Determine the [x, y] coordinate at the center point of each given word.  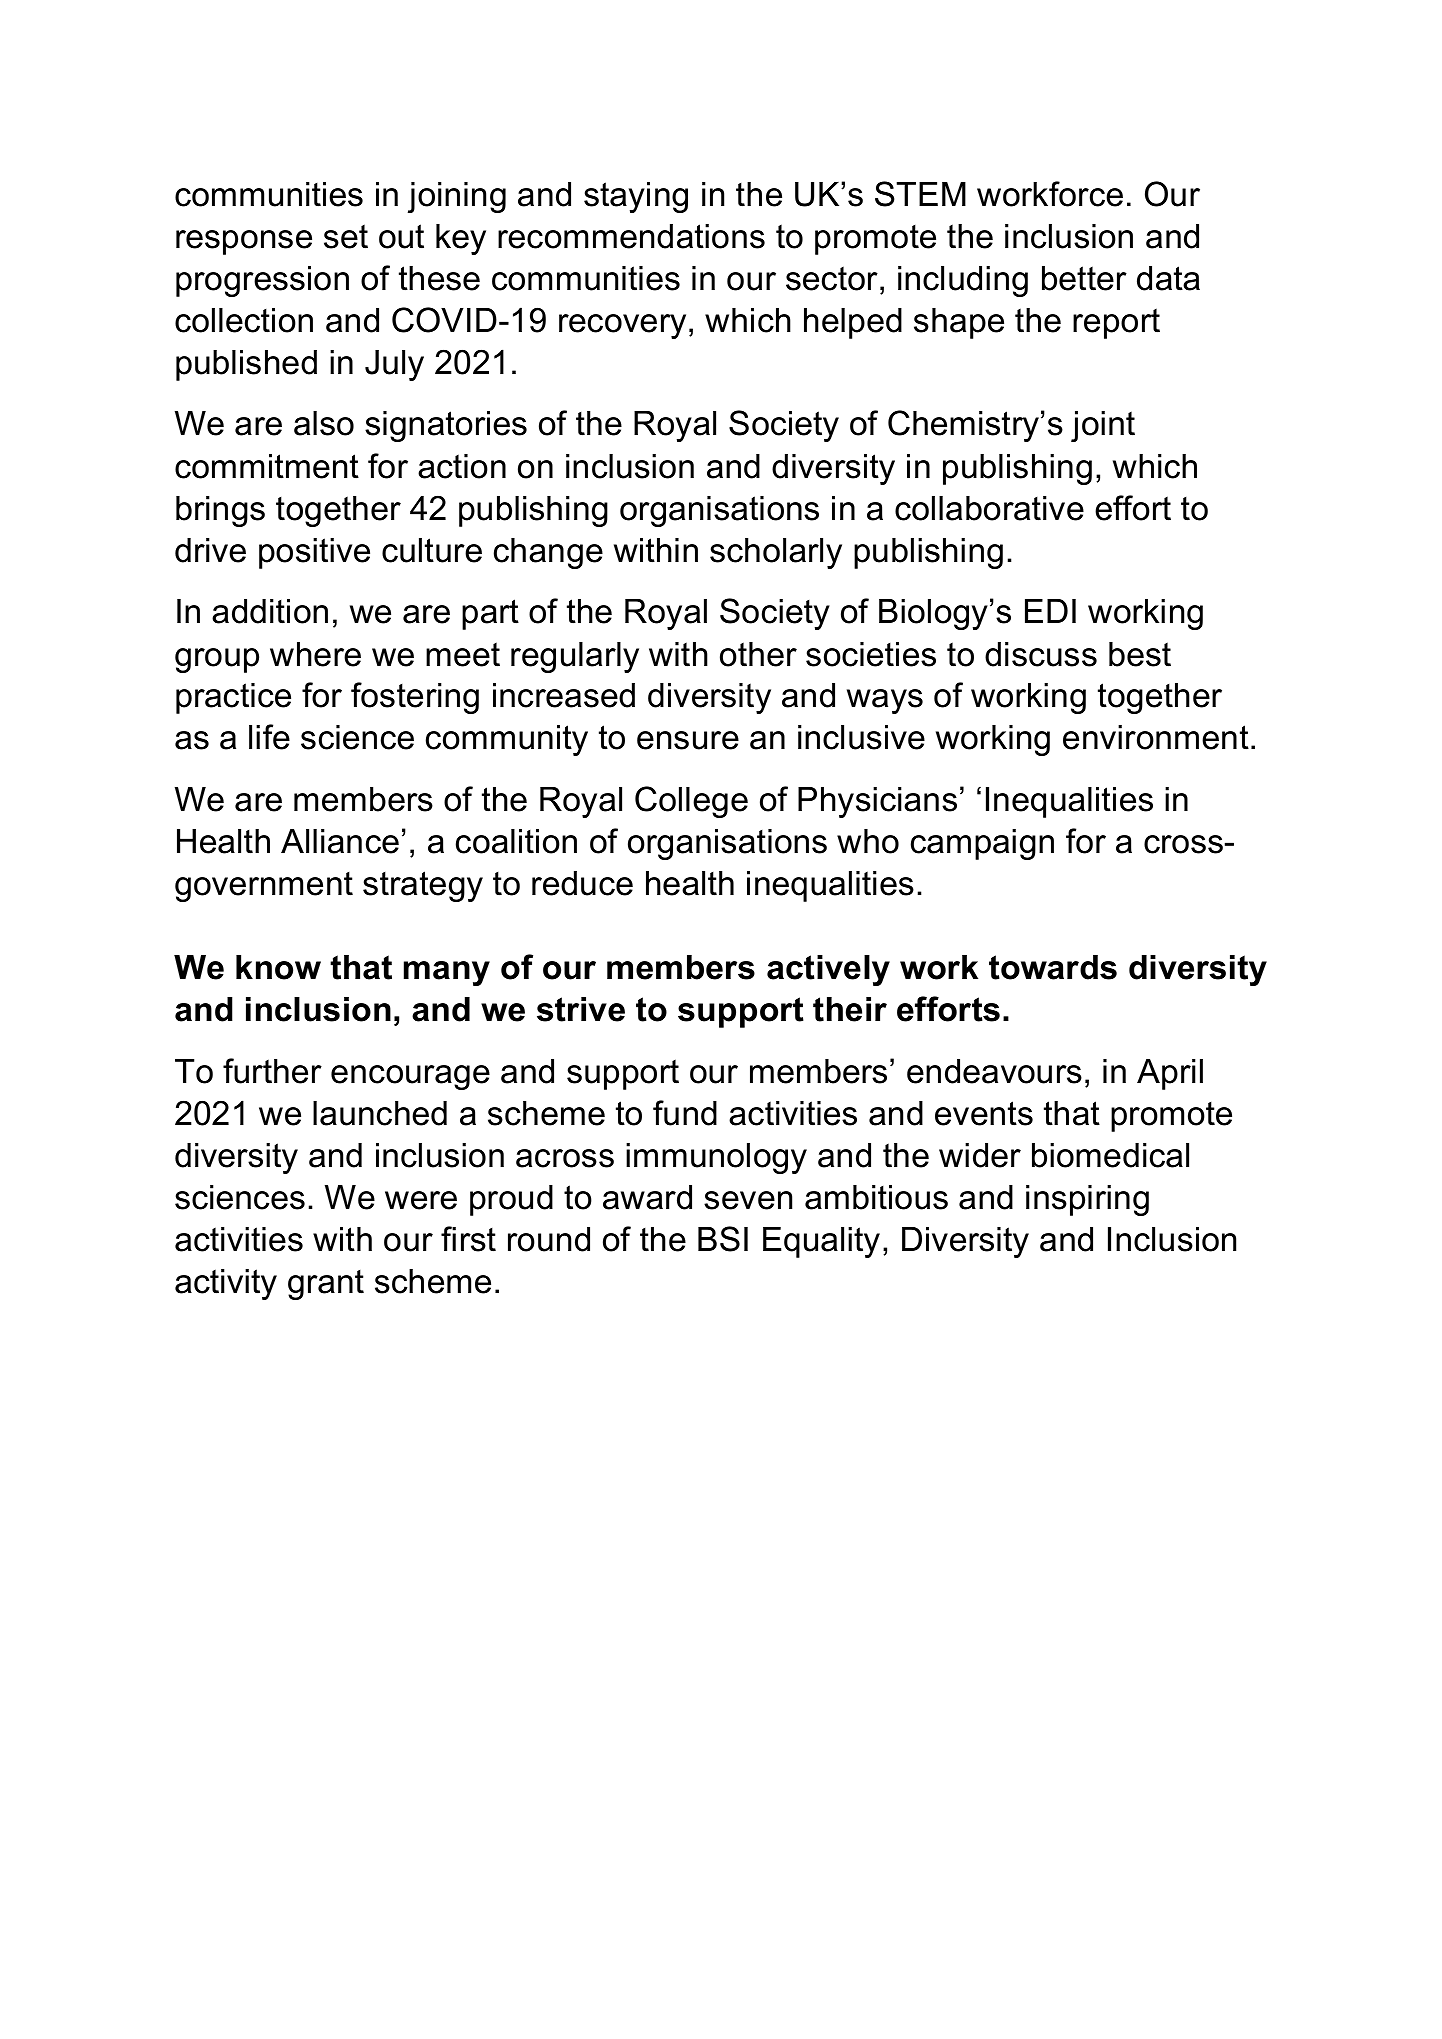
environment [1156, 737]
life [269, 737]
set [346, 236]
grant [326, 1285]
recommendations [631, 236]
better [1084, 278]
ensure [688, 740]
